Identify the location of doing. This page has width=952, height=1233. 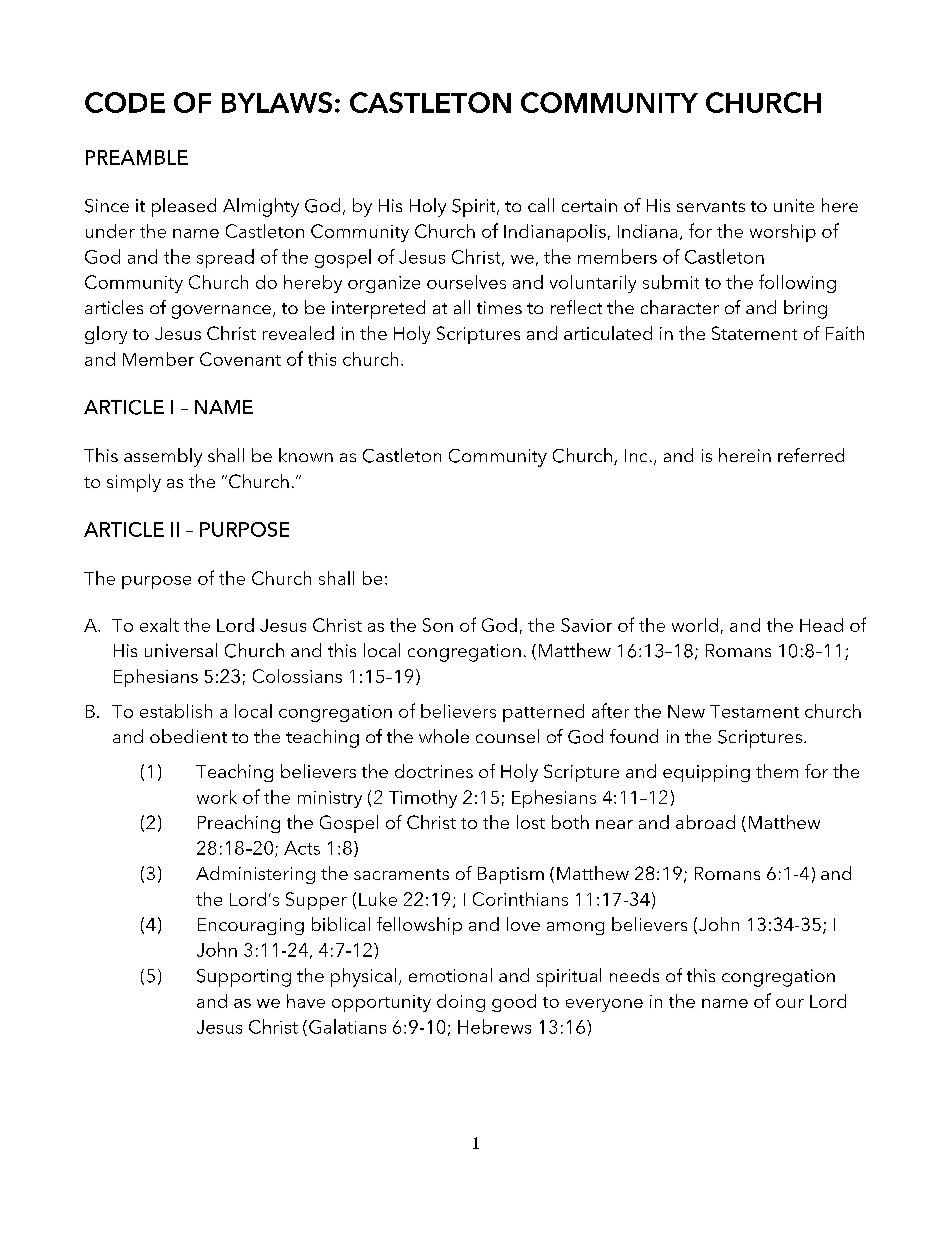
(461, 1003).
